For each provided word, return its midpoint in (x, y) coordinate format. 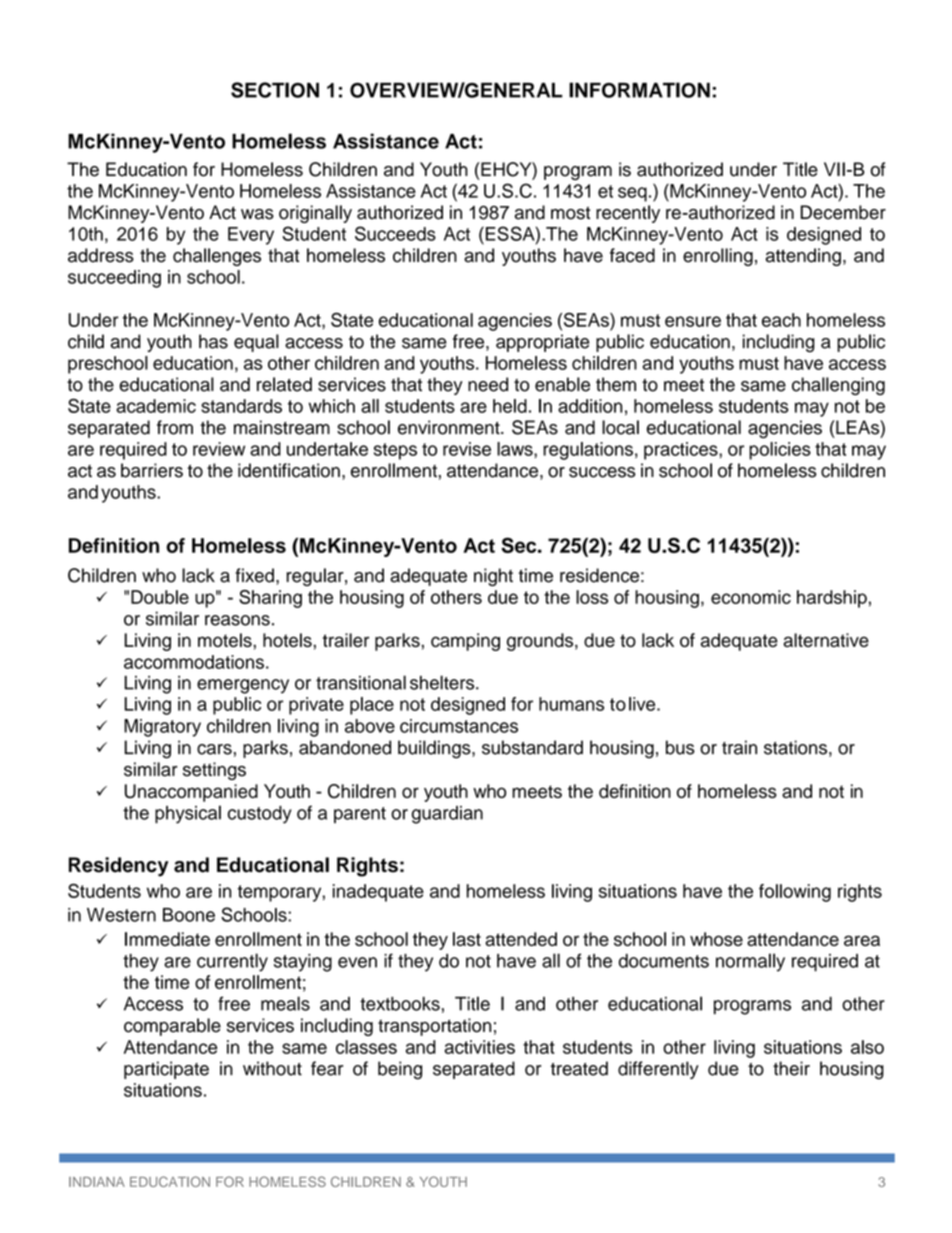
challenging (838, 386)
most (570, 213)
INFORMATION (639, 90)
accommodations (194, 662)
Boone (189, 915)
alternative (826, 640)
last (467, 939)
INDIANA (97, 1182)
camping (465, 642)
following (795, 893)
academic (156, 406)
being (400, 1070)
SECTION (275, 90)
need (488, 384)
